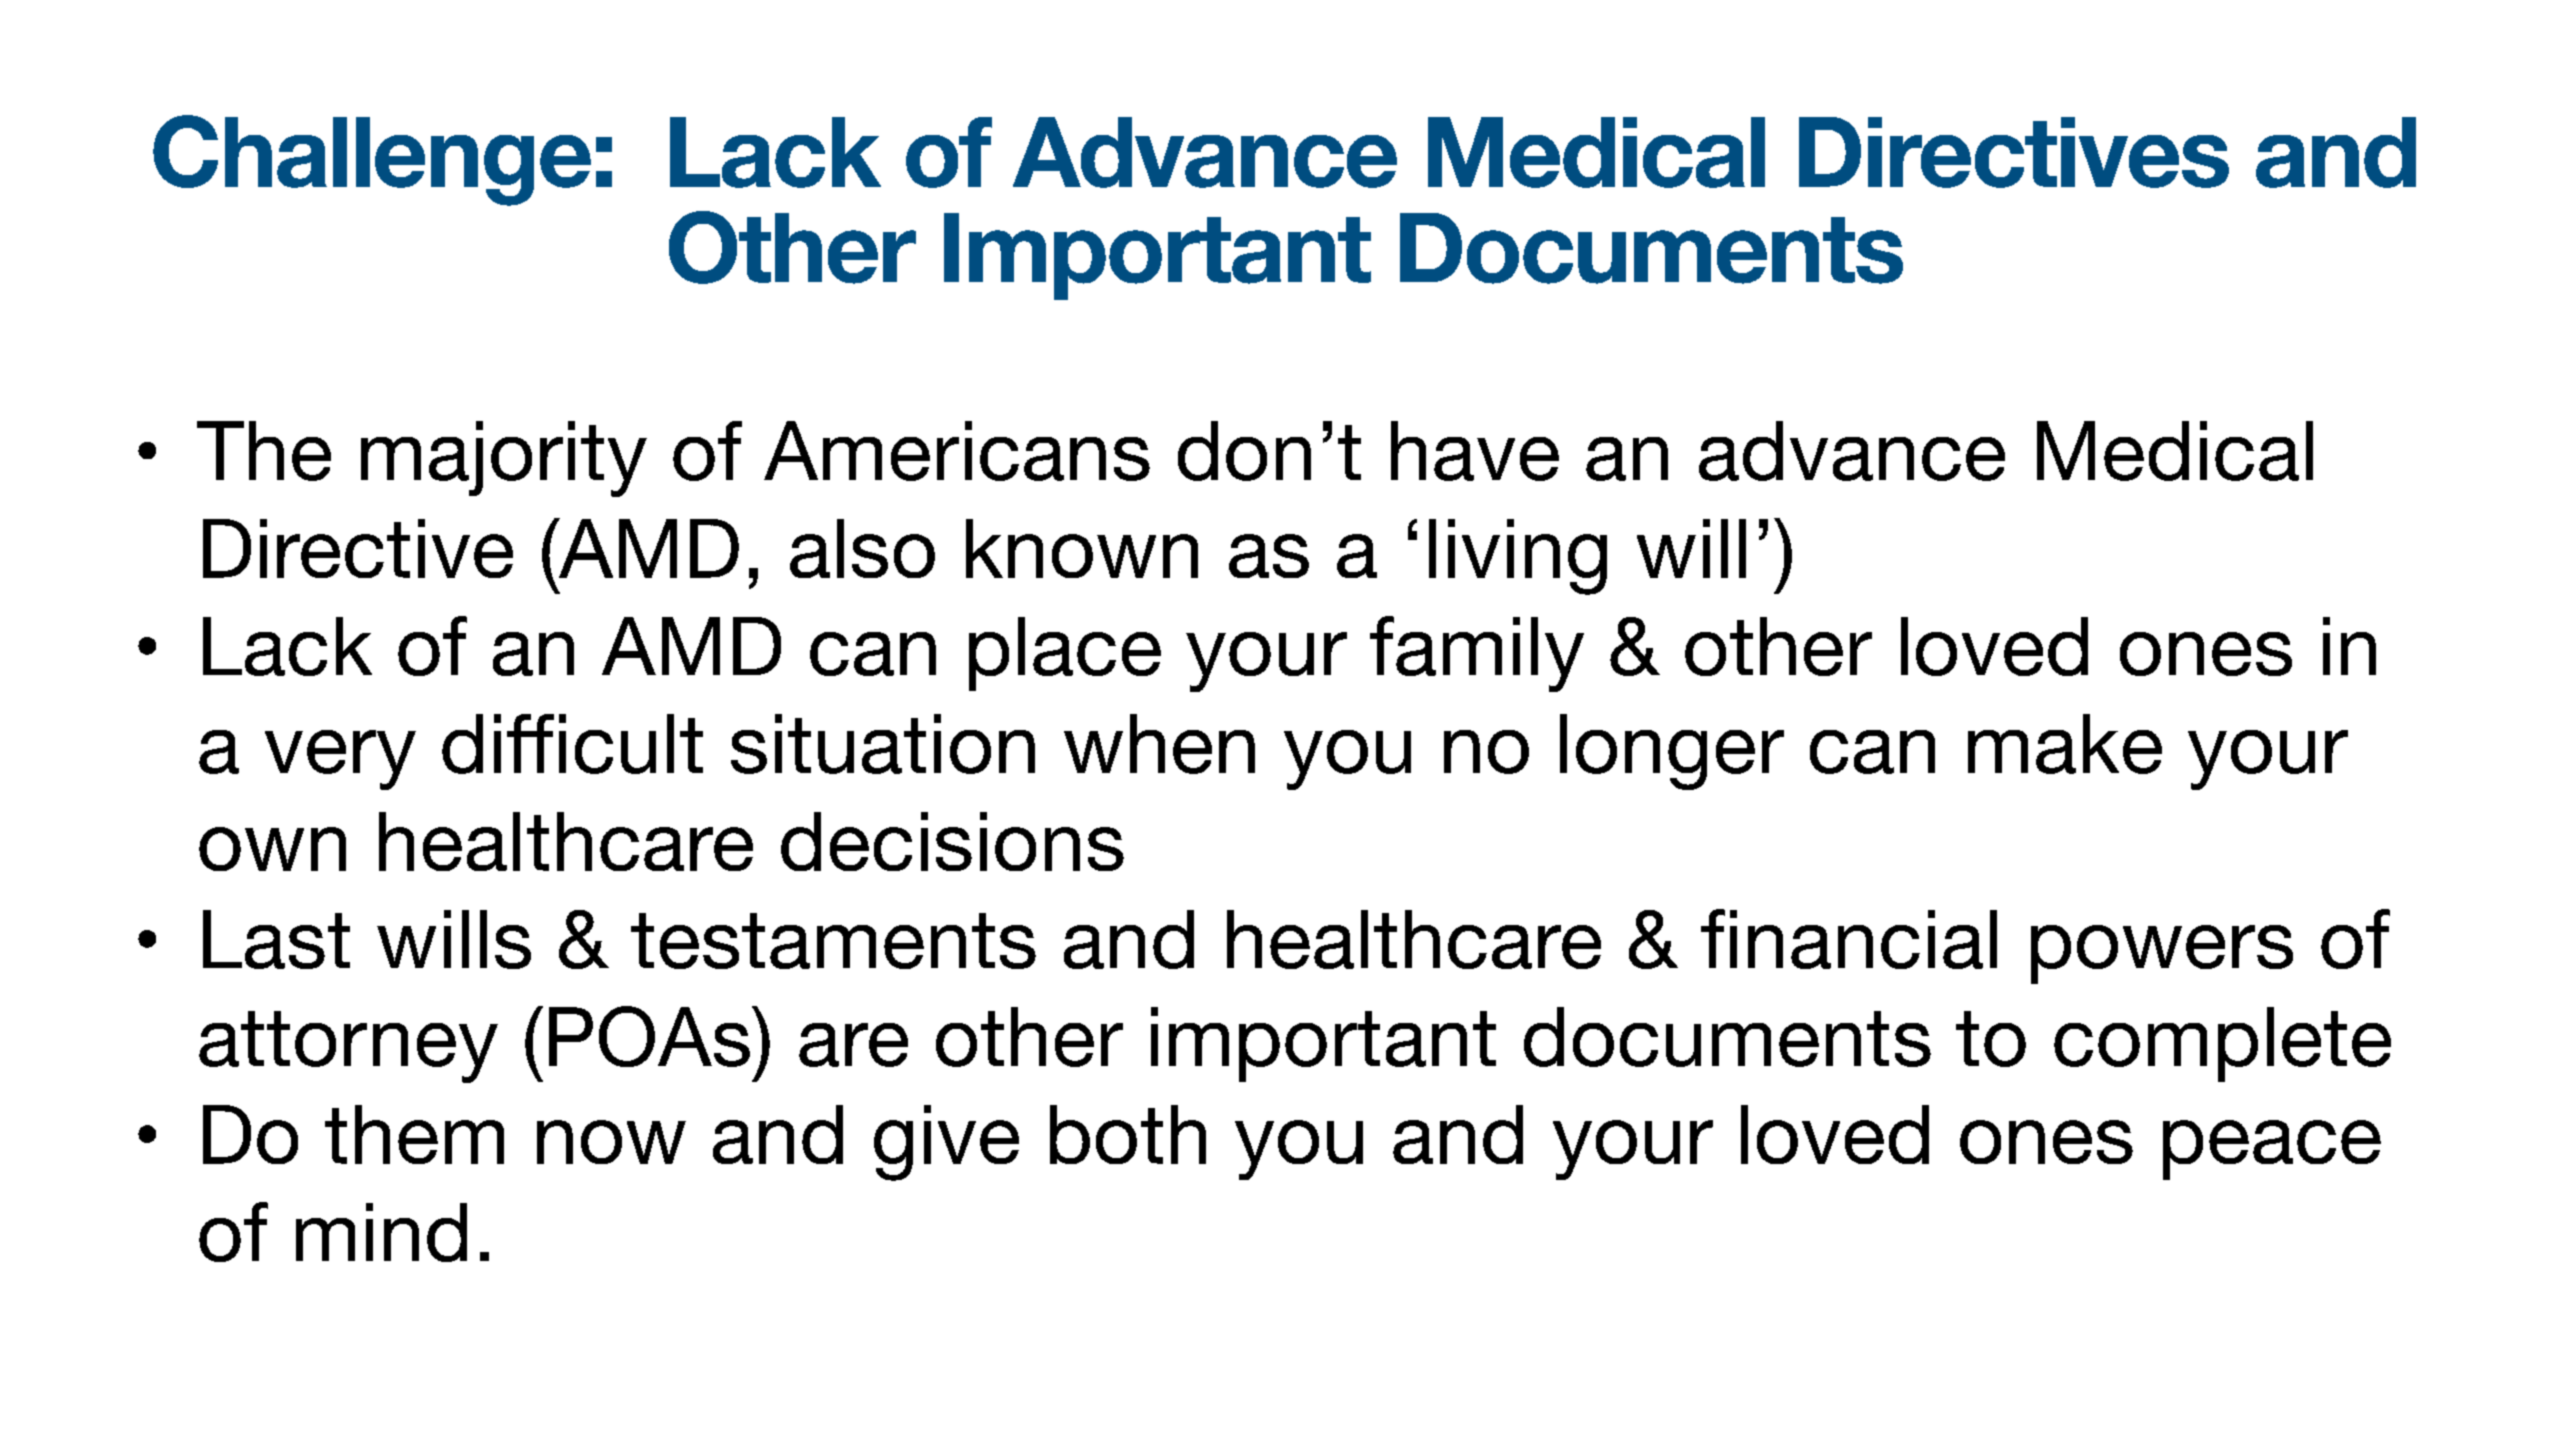 Image resolution: width=2568 pixels, height=1445 pixels. What do you see at coordinates (957, 451) in the screenshot?
I see `Americans` at bounding box center [957, 451].
